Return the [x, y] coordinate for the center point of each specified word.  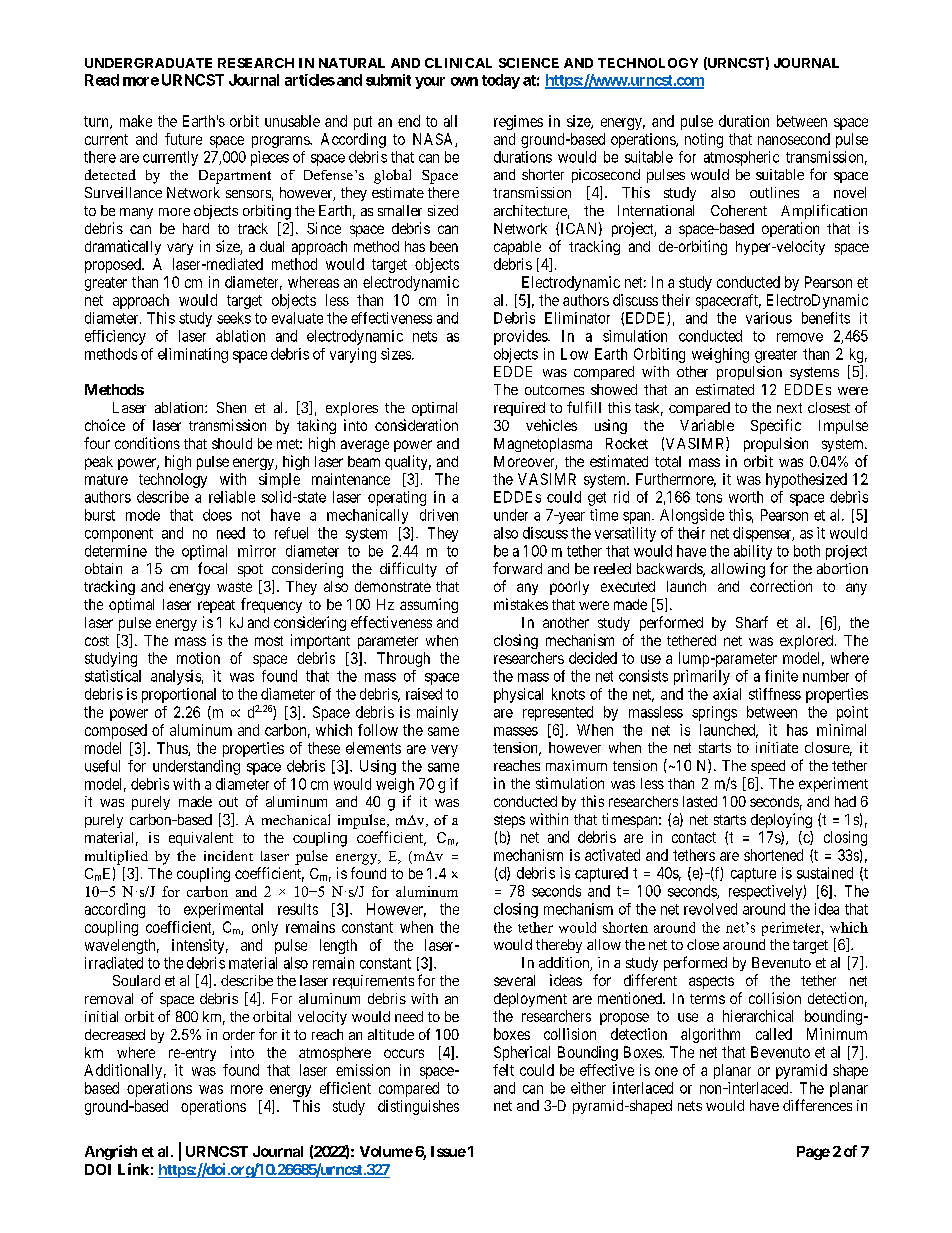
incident [228, 855]
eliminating [193, 355]
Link [133, 1169]
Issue [448, 1151]
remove [800, 337]
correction [781, 586]
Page [813, 1153]
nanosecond [794, 139]
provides [521, 337]
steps [509, 821]
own [464, 81]
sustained [825, 873]
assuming [429, 605]
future [183, 139]
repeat [216, 606]
